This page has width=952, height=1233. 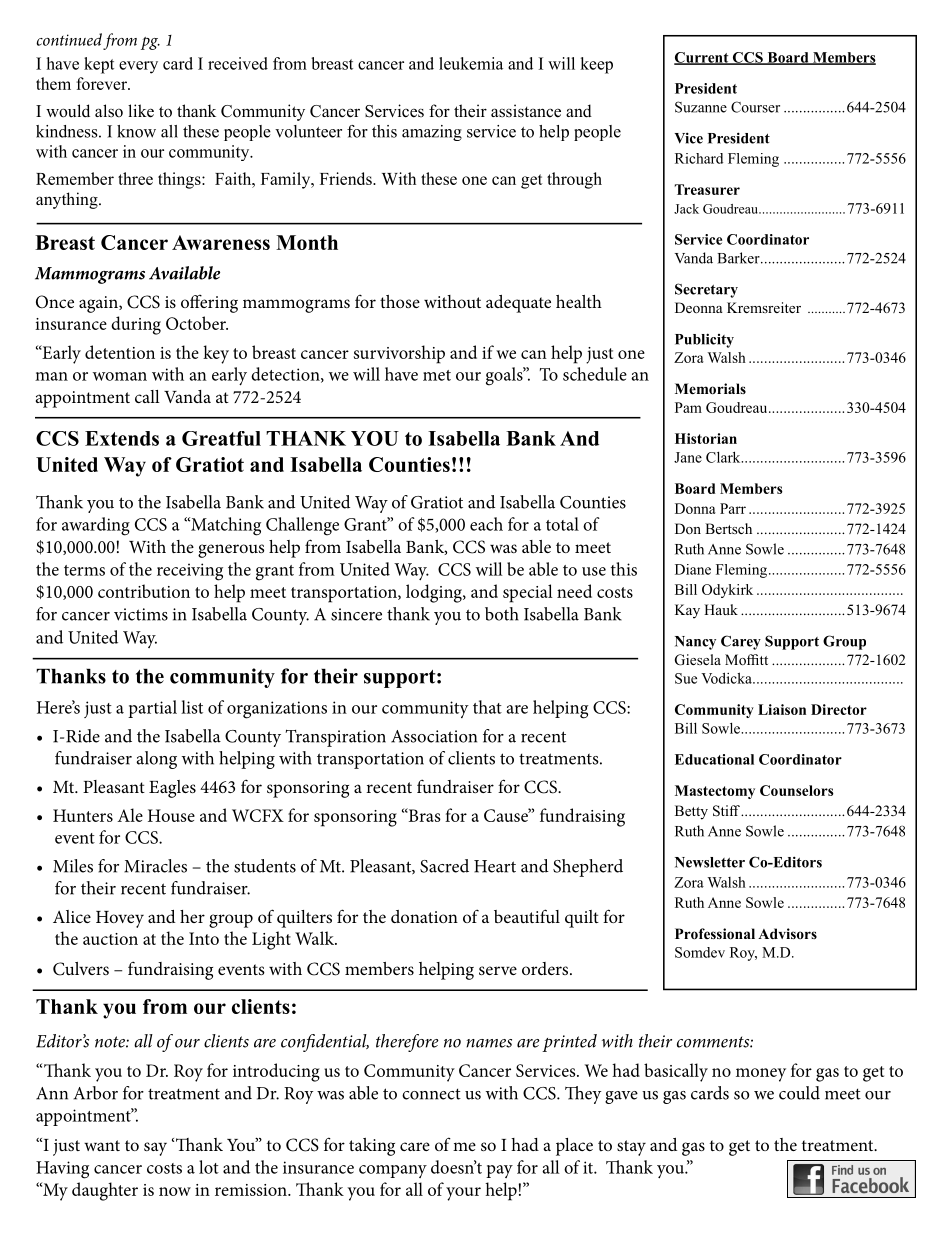 What do you see at coordinates (471, 63) in the page?
I see `leukemia` at bounding box center [471, 63].
